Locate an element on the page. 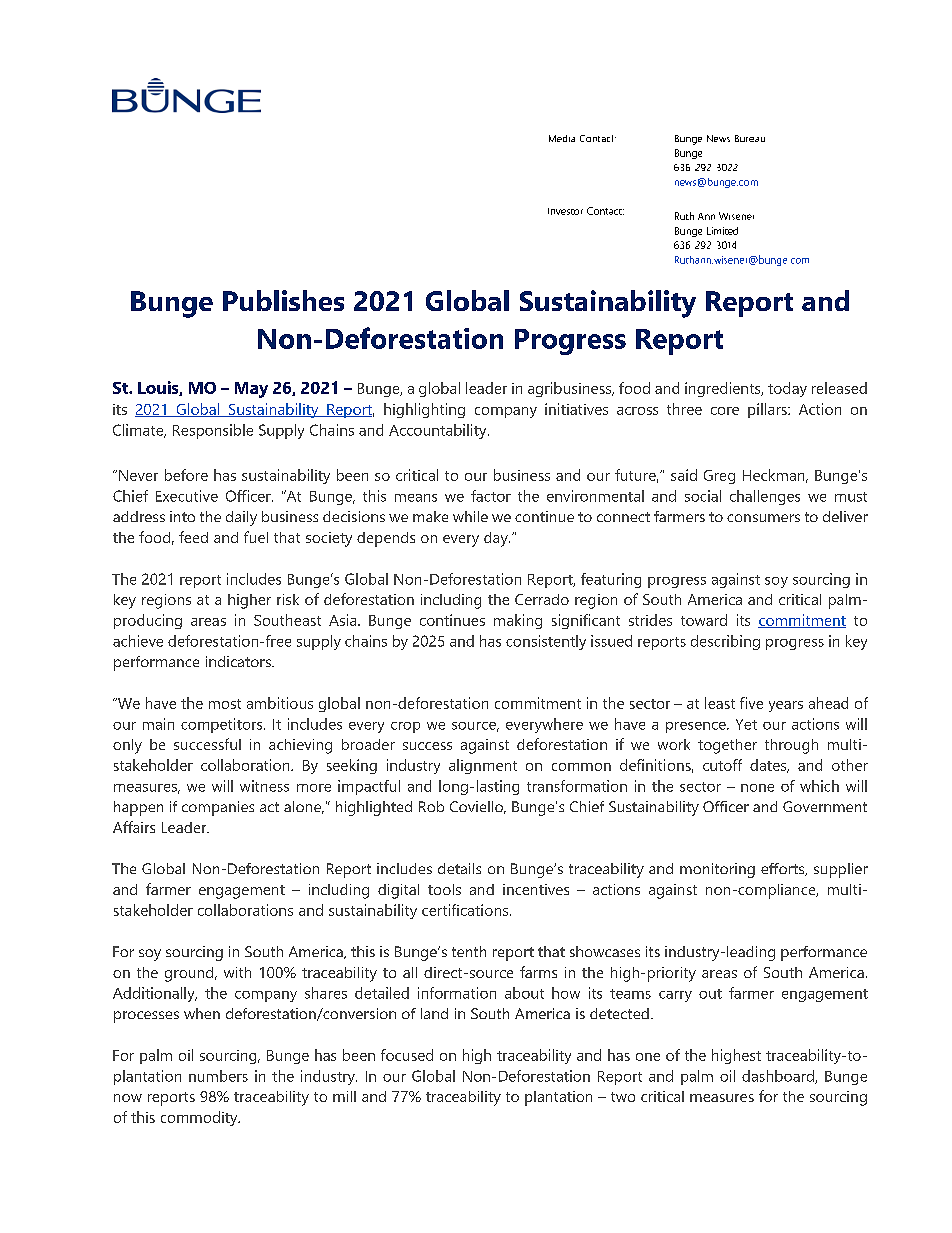 The height and width of the document is (1233, 952). Accountability is located at coordinates (439, 431).
